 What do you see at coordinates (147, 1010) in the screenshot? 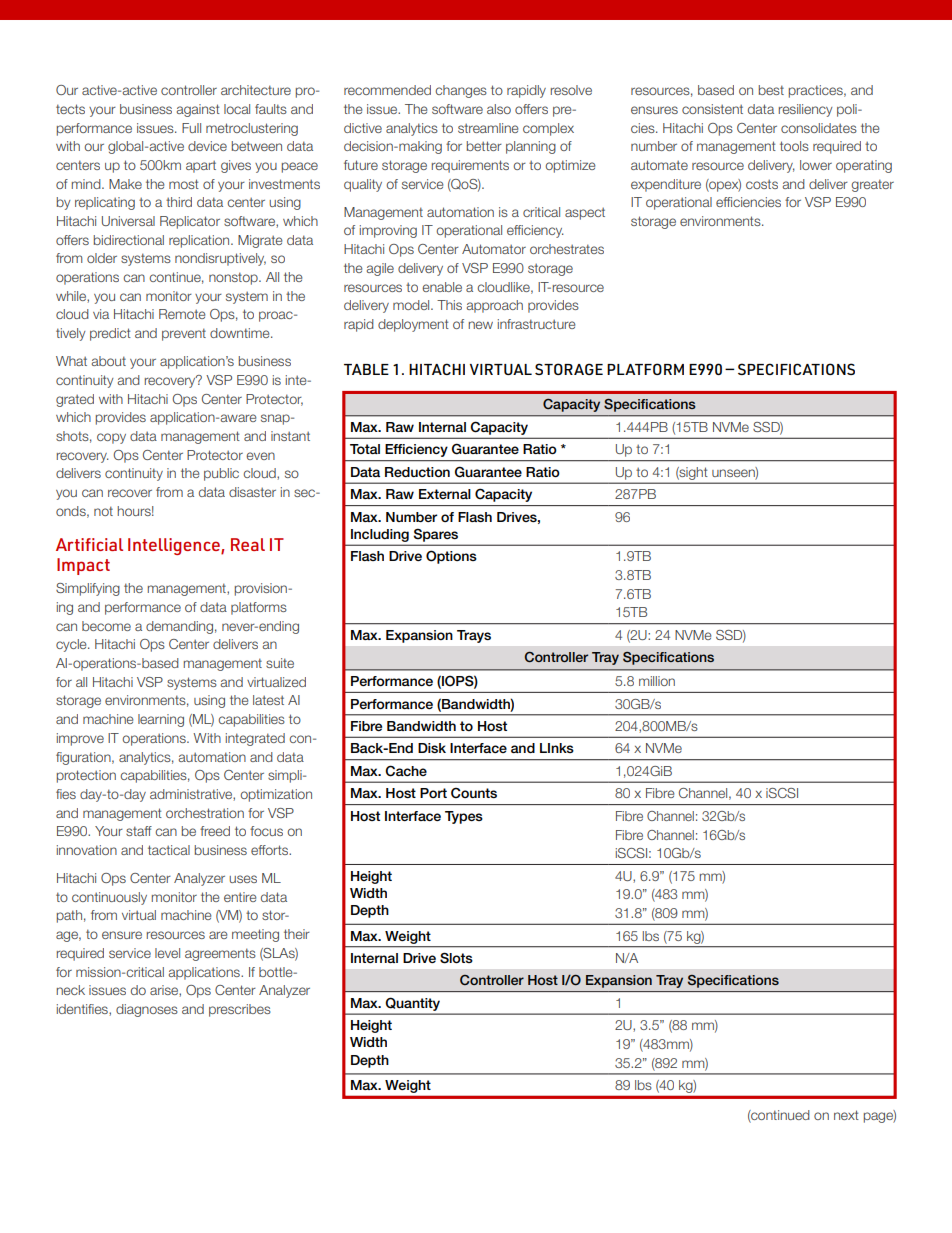
I see `diagnoses` at bounding box center [147, 1010].
